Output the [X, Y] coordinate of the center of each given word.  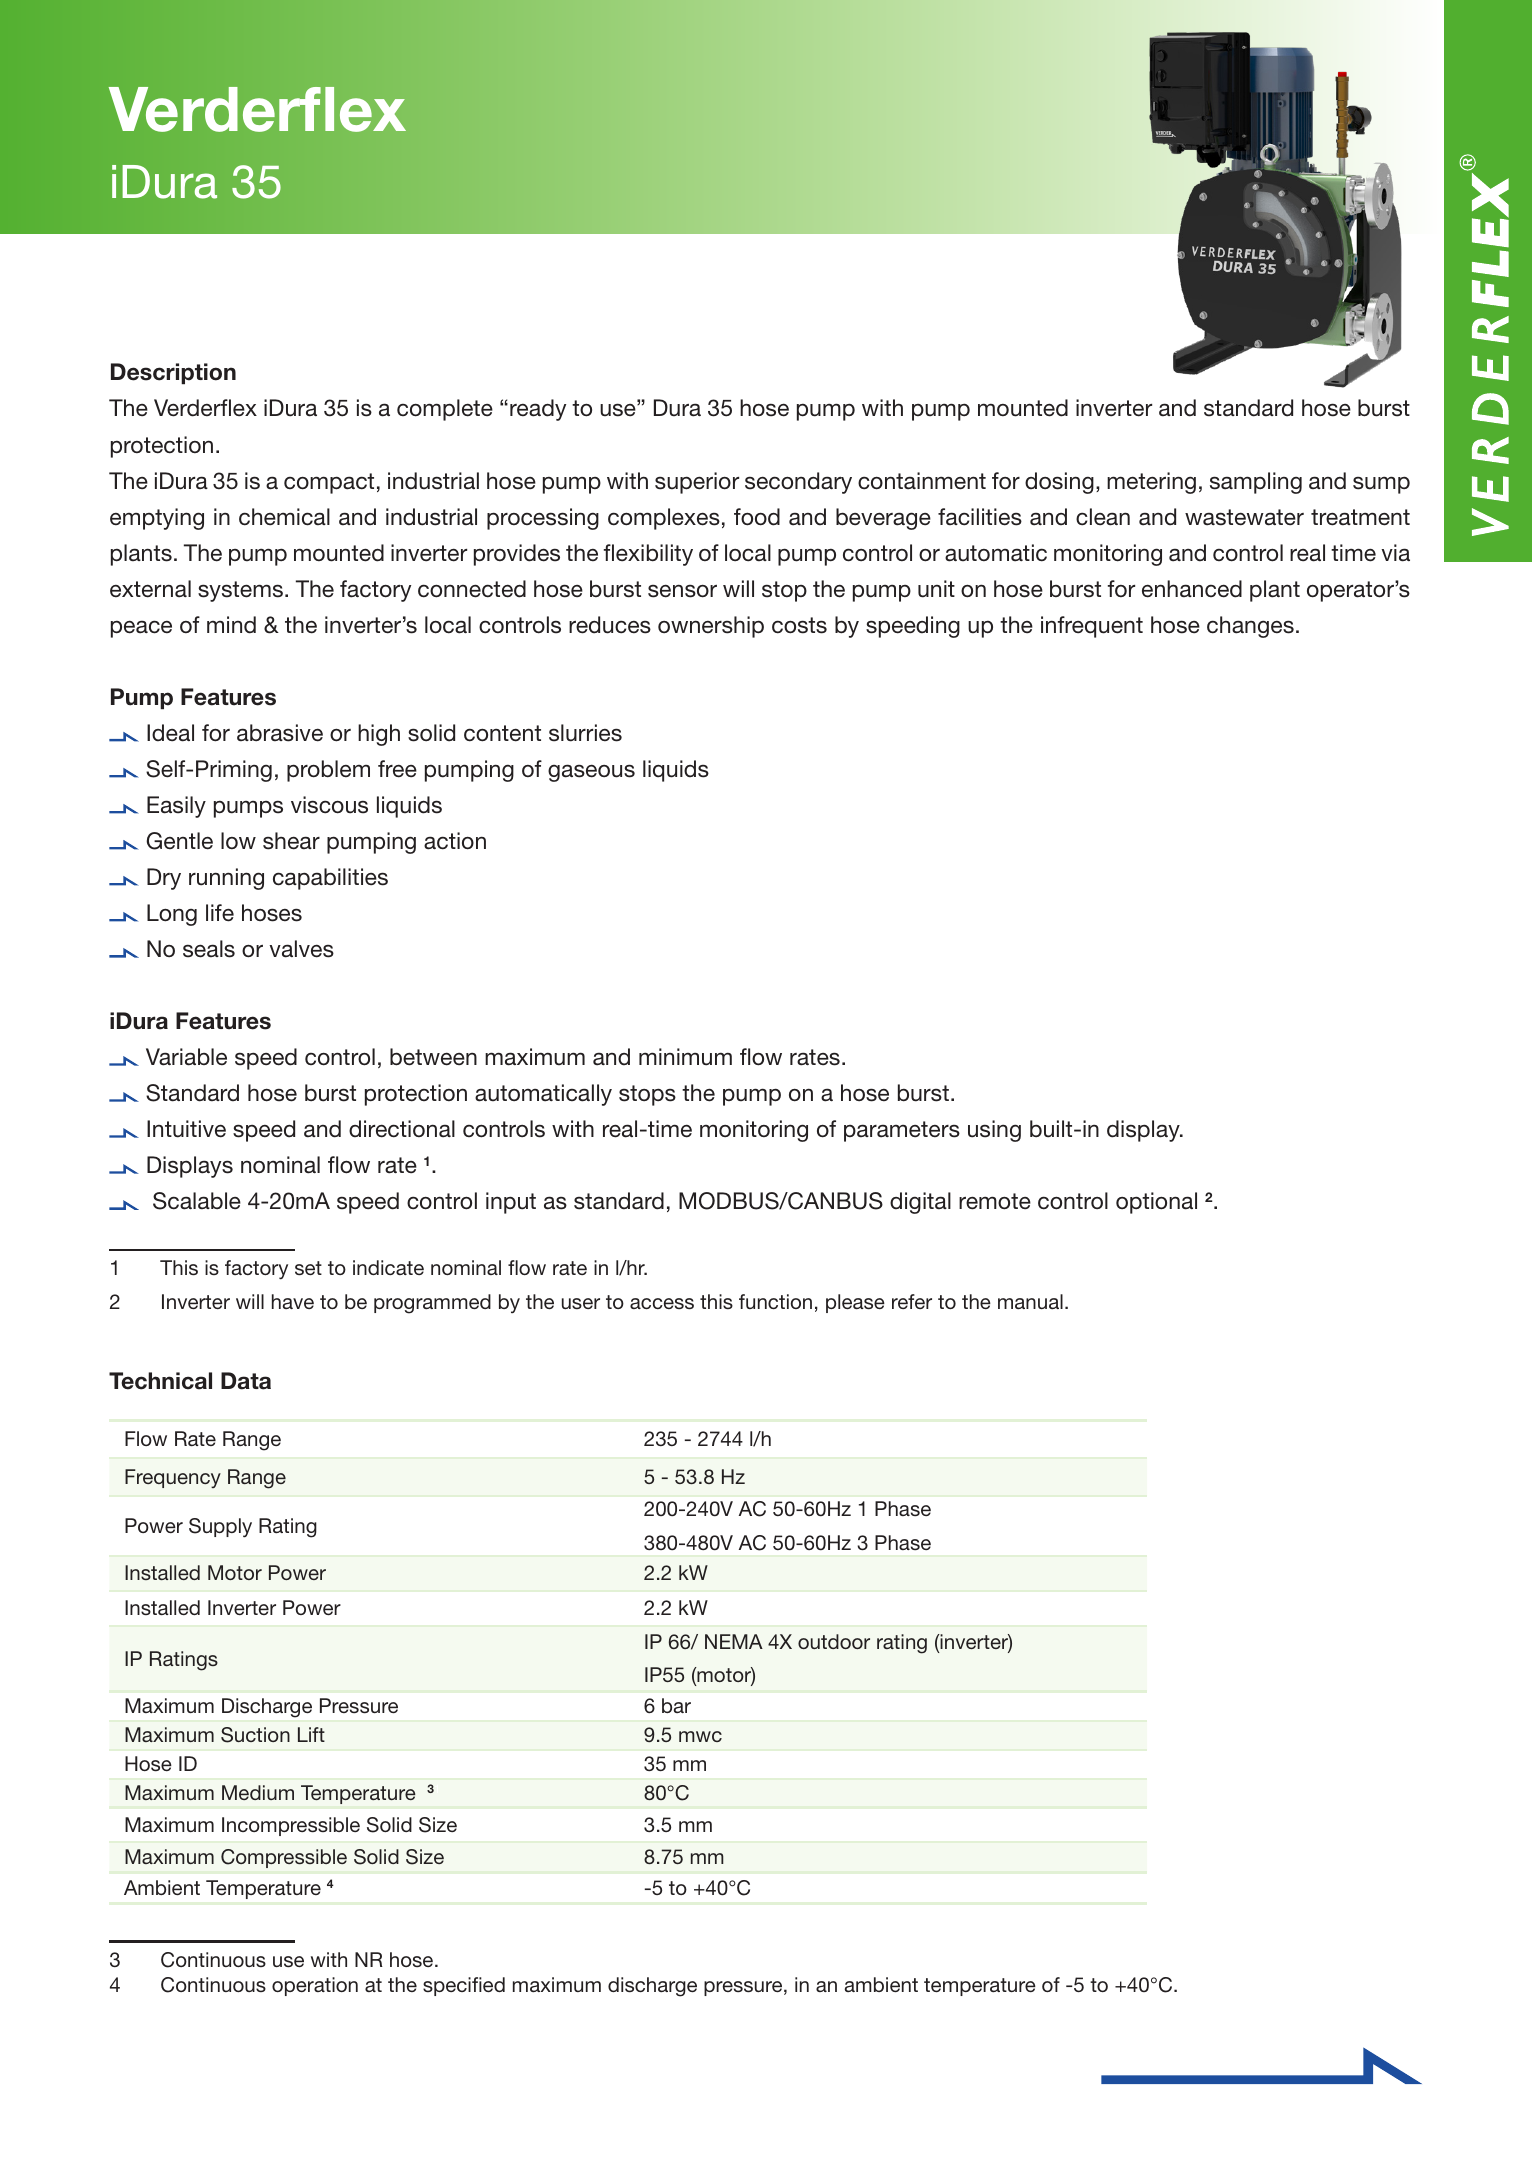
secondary [798, 483]
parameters [902, 1131]
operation [315, 1986]
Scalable [197, 1201]
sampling [1256, 483]
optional [1156, 1203]
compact [329, 483]
